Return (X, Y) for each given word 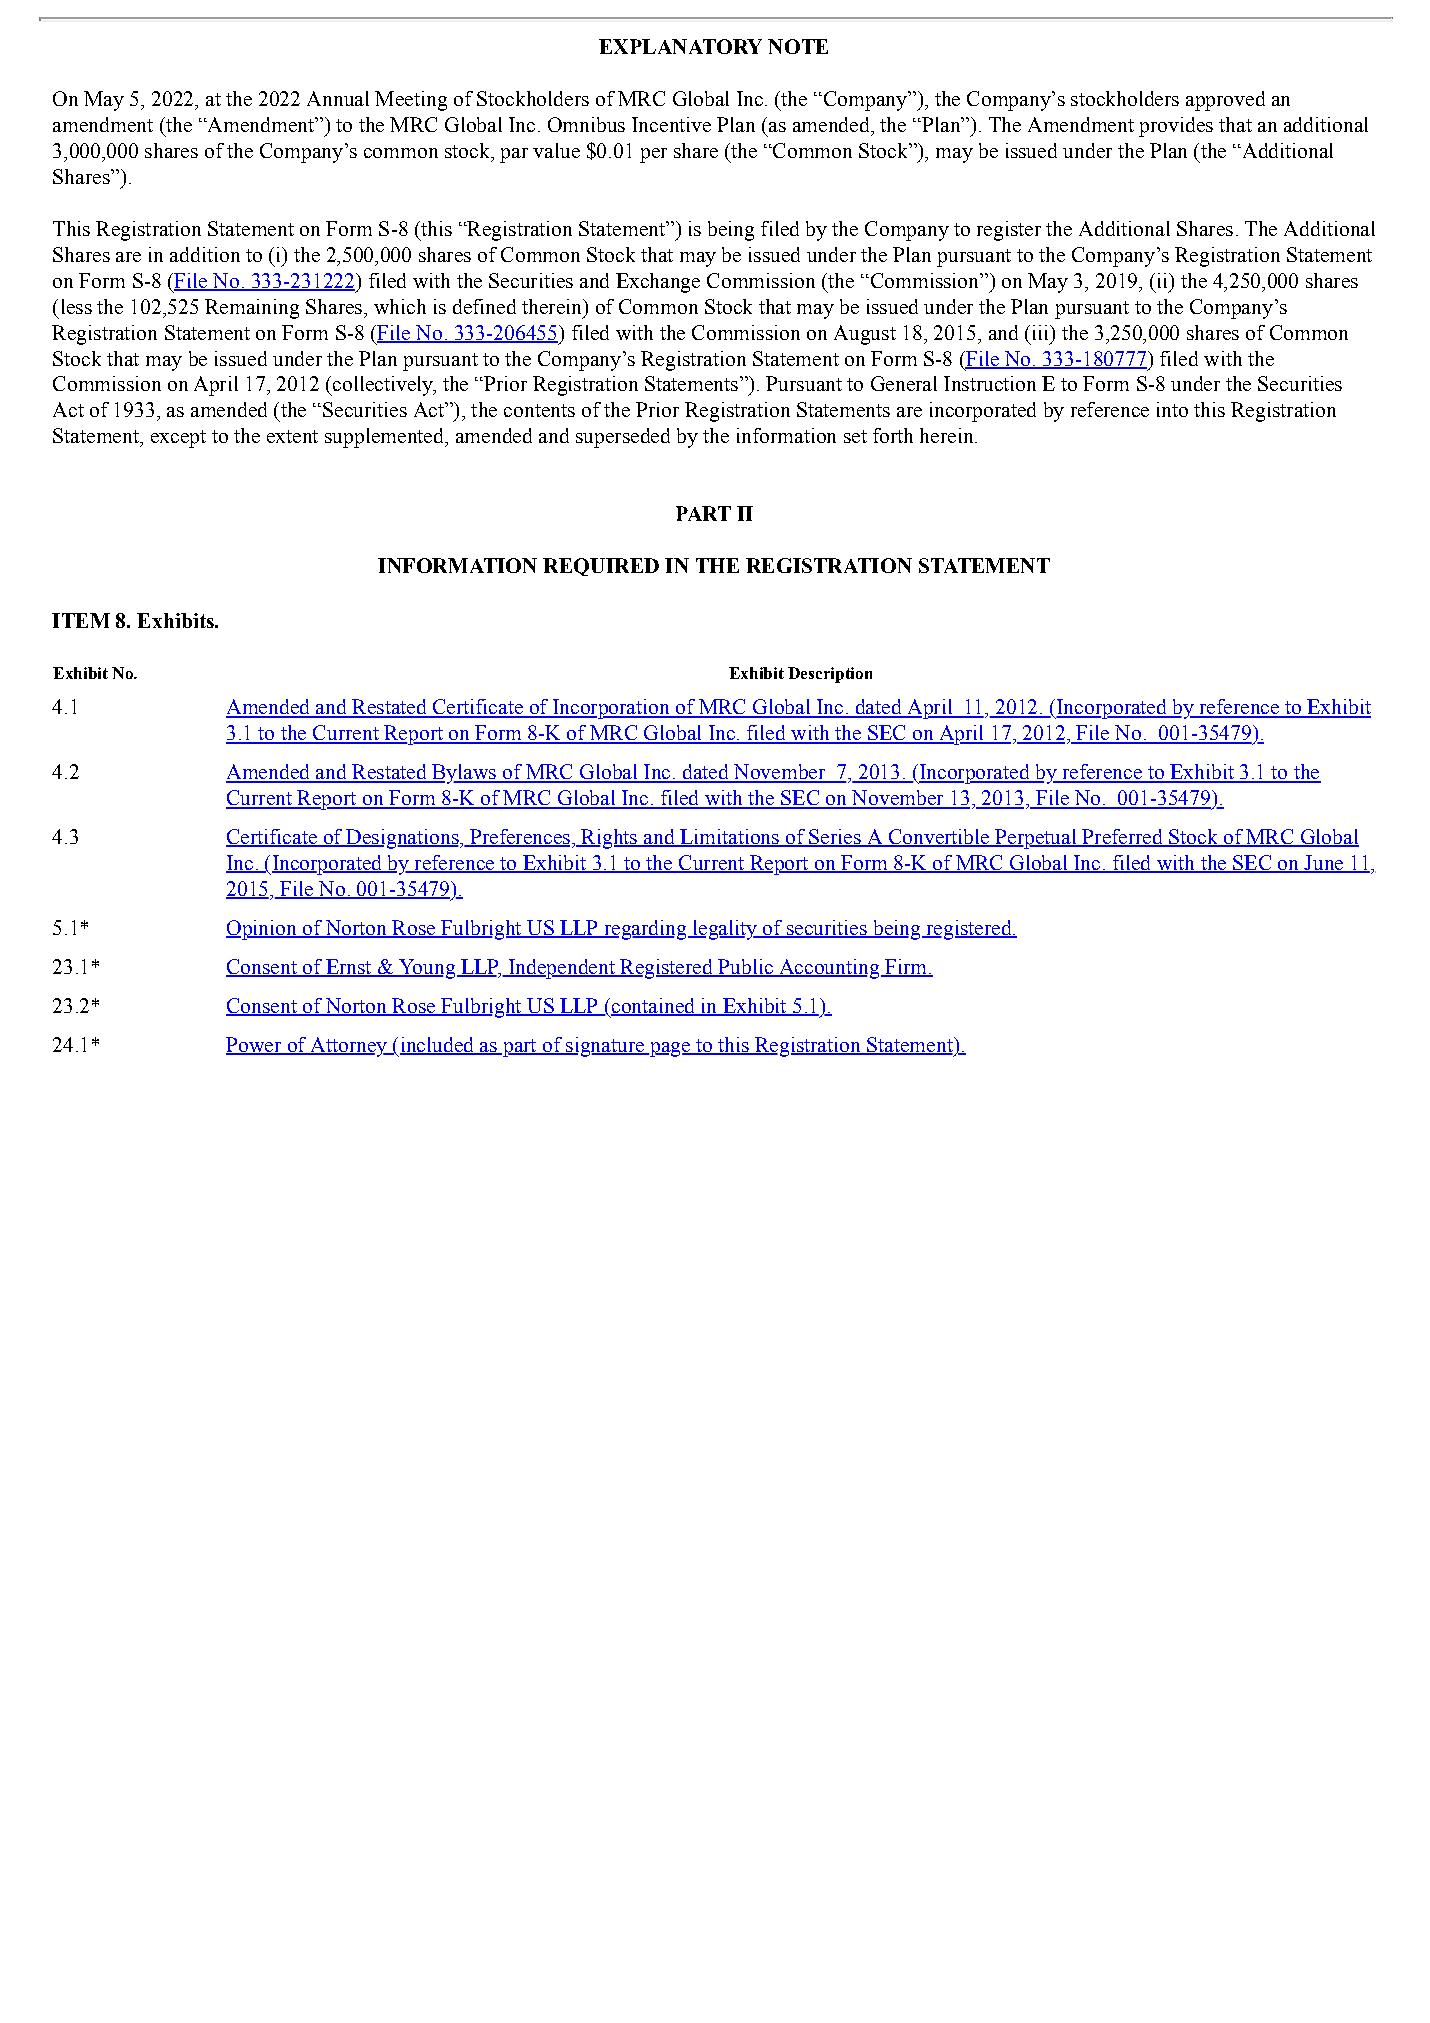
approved (1225, 101)
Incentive (671, 124)
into (1172, 409)
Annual (338, 98)
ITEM (81, 620)
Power (255, 1045)
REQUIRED (601, 567)
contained (653, 1006)
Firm (906, 967)
